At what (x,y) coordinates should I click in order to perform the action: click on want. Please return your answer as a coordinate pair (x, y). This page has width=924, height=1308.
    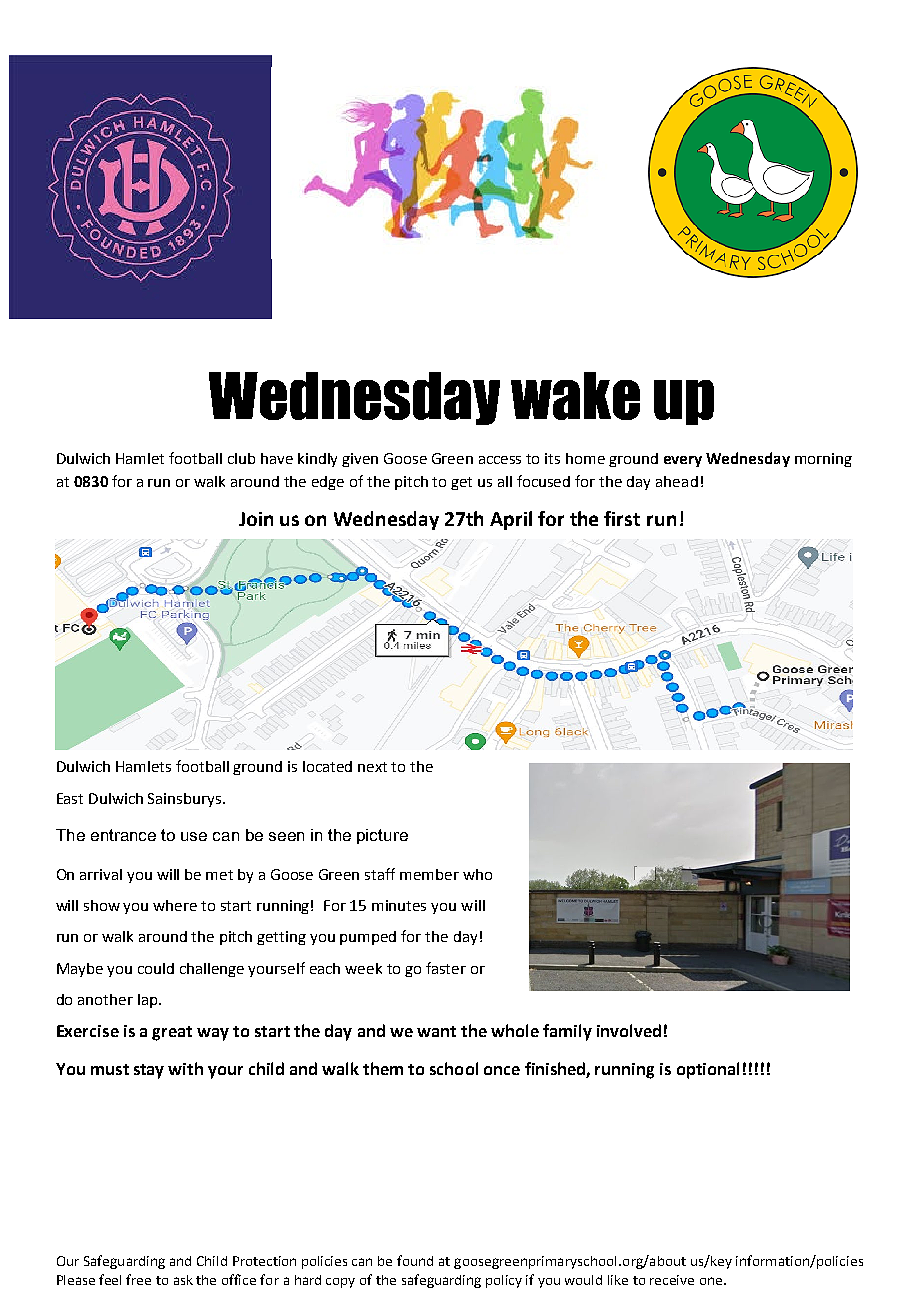
    Looking at the image, I should click on (436, 1031).
